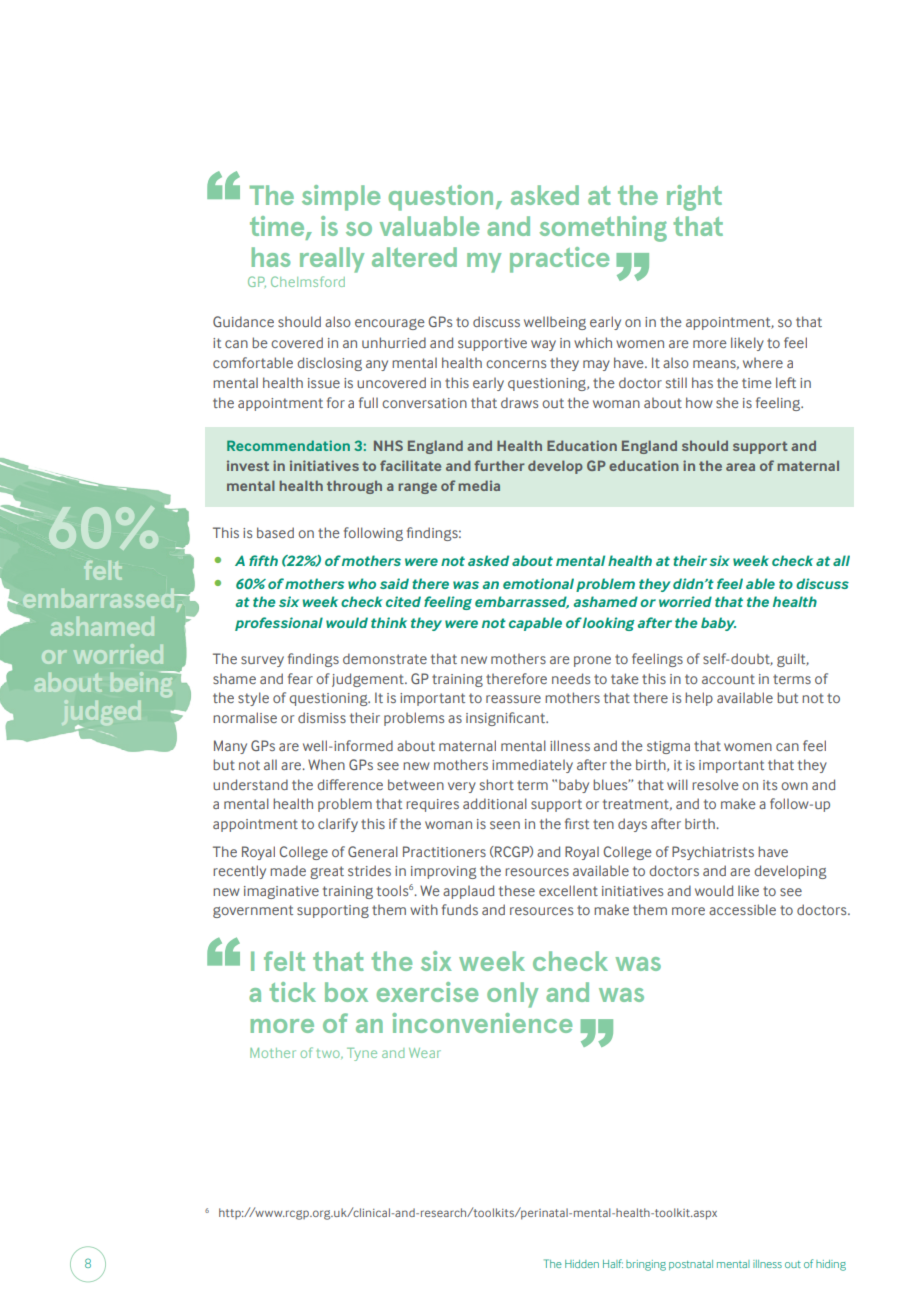 The height and width of the screenshot is (1308, 924). Describe the element at coordinates (694, 198) in the screenshot. I see `right` at that location.
